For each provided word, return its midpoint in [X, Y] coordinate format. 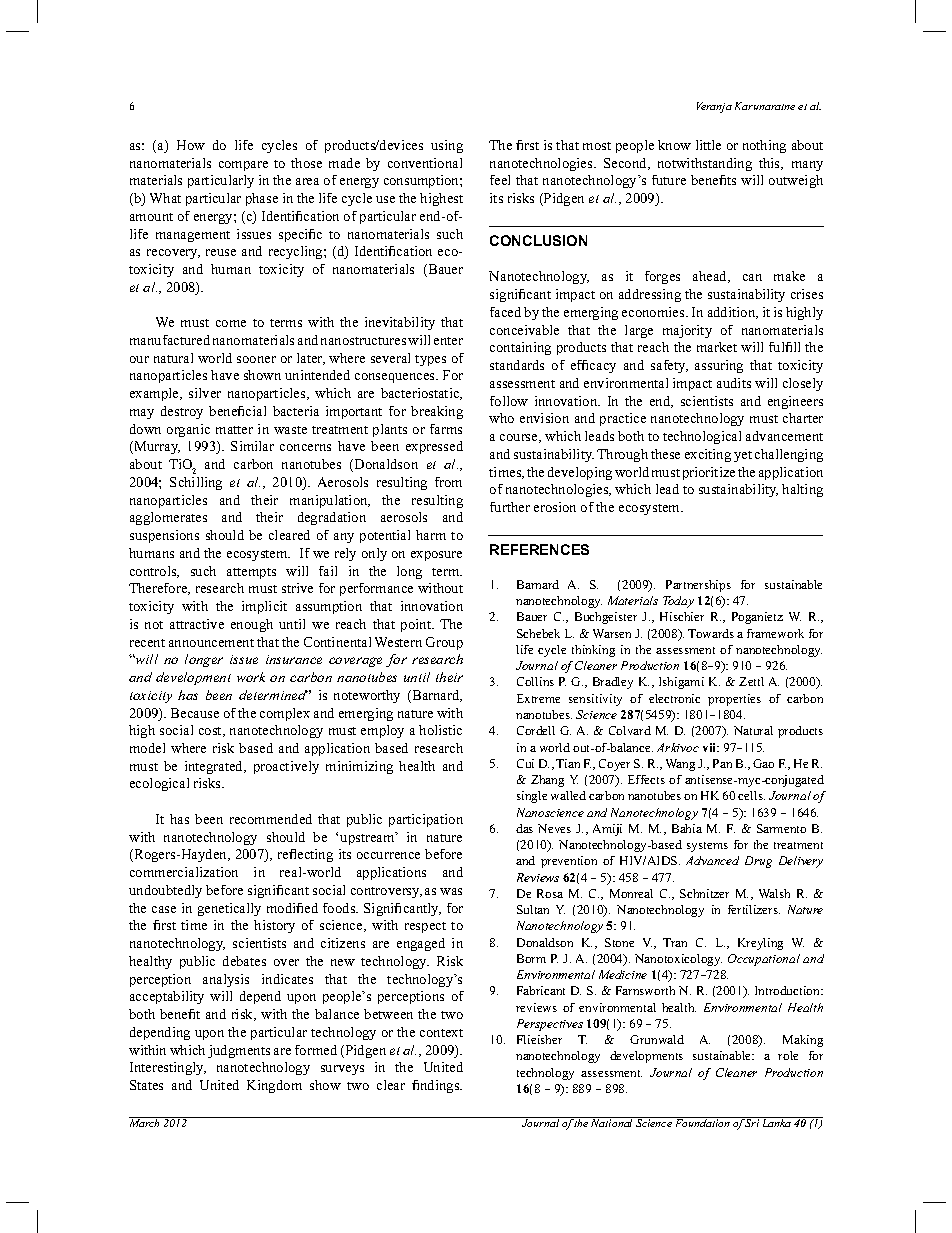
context [441, 1033]
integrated [215, 767]
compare [243, 166]
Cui [525, 763]
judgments [239, 1051]
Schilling [196, 483]
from [448, 482]
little [708, 145]
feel [500, 180]
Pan [722, 763]
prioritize [709, 473]
